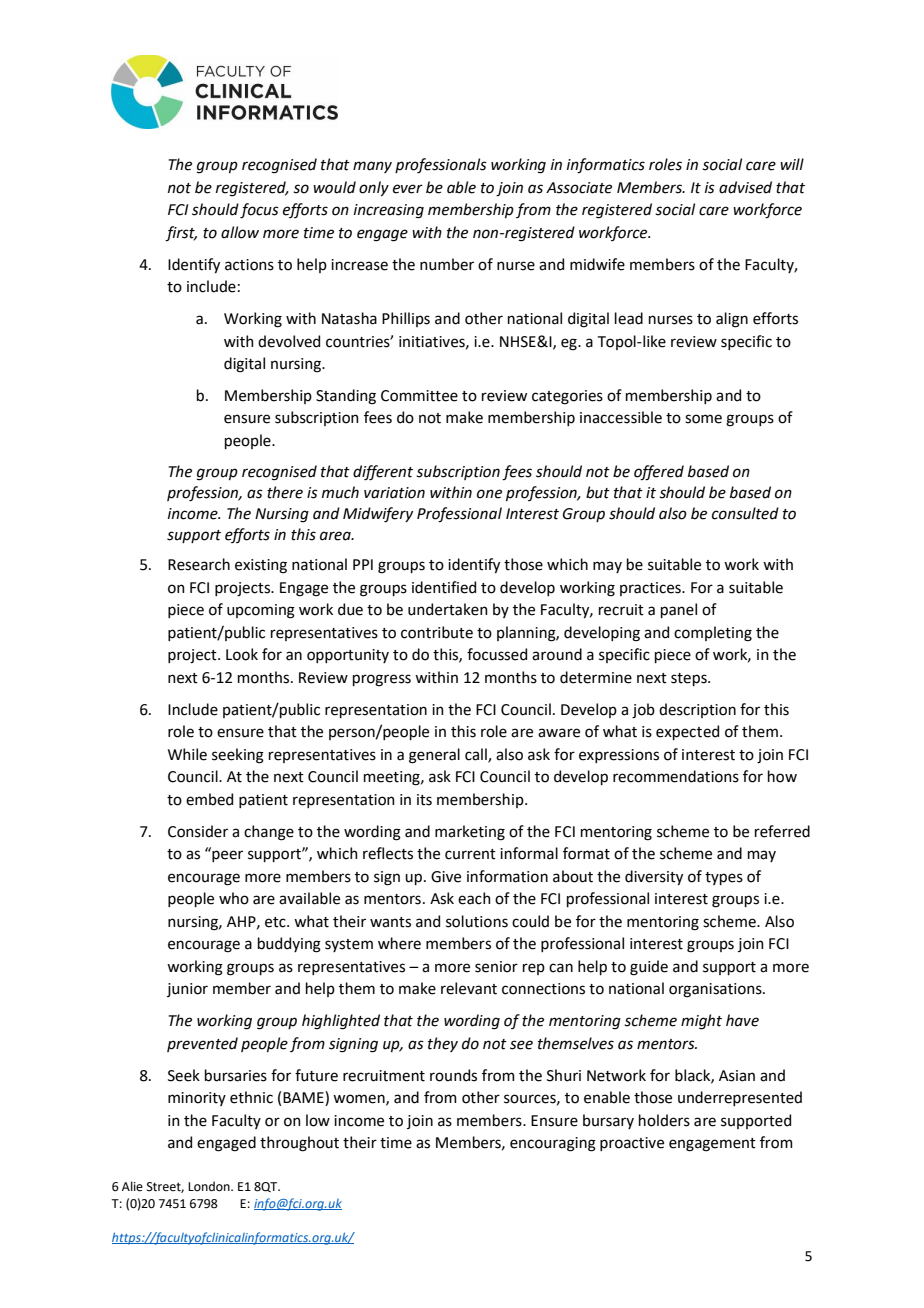  What do you see at coordinates (210, 1186) in the page?
I see `London` at bounding box center [210, 1186].
